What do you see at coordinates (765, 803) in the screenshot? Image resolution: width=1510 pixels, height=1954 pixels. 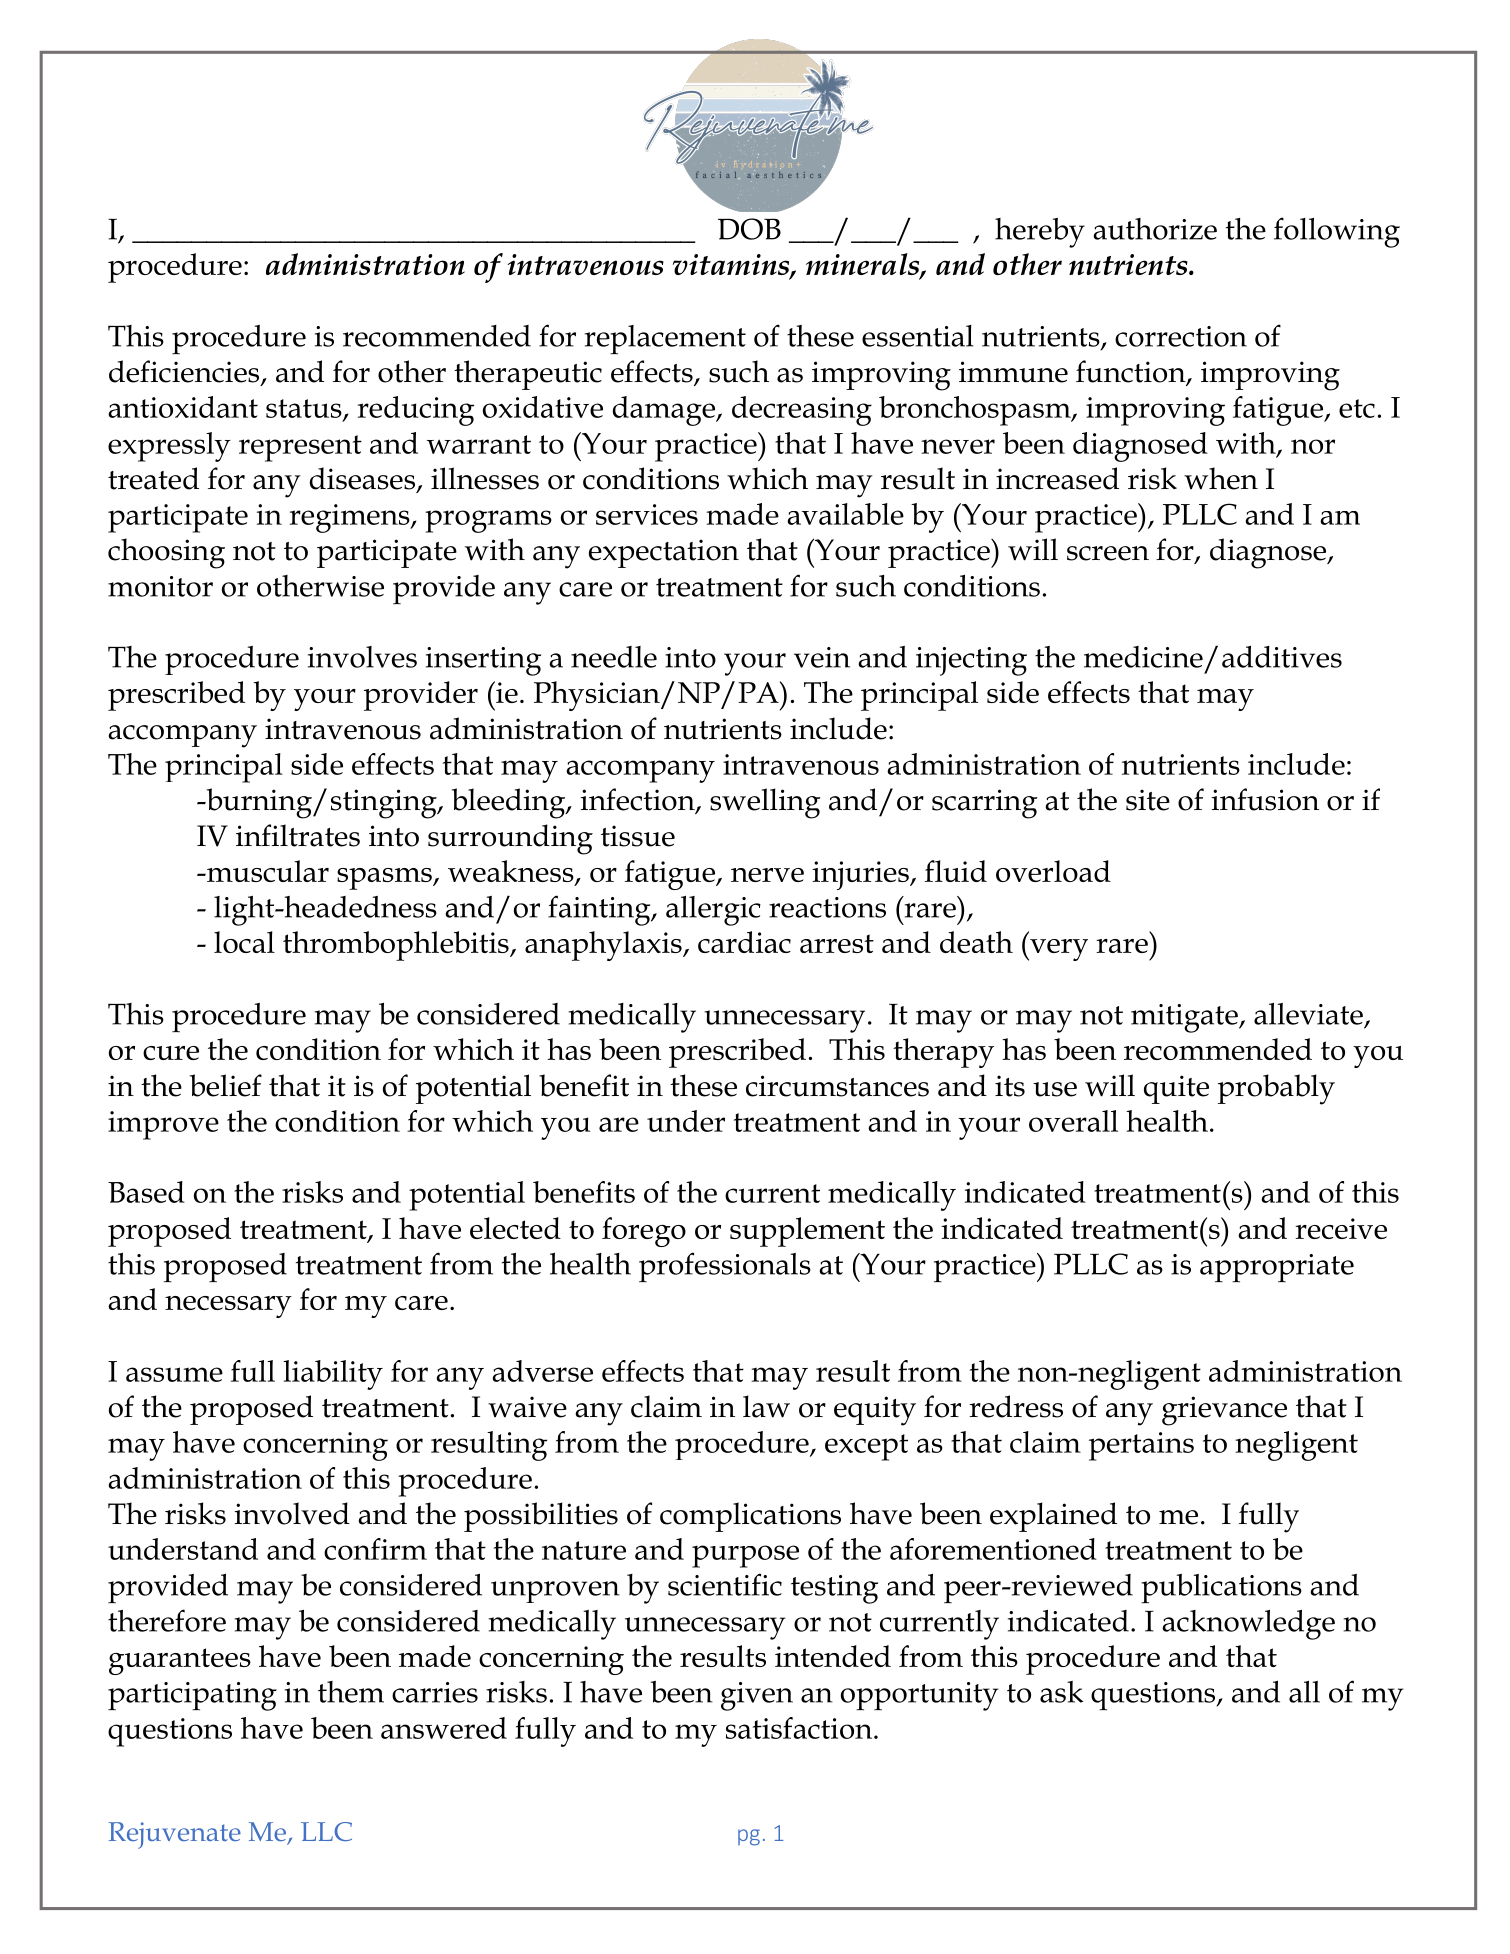 I see `swelling` at bounding box center [765, 803].
